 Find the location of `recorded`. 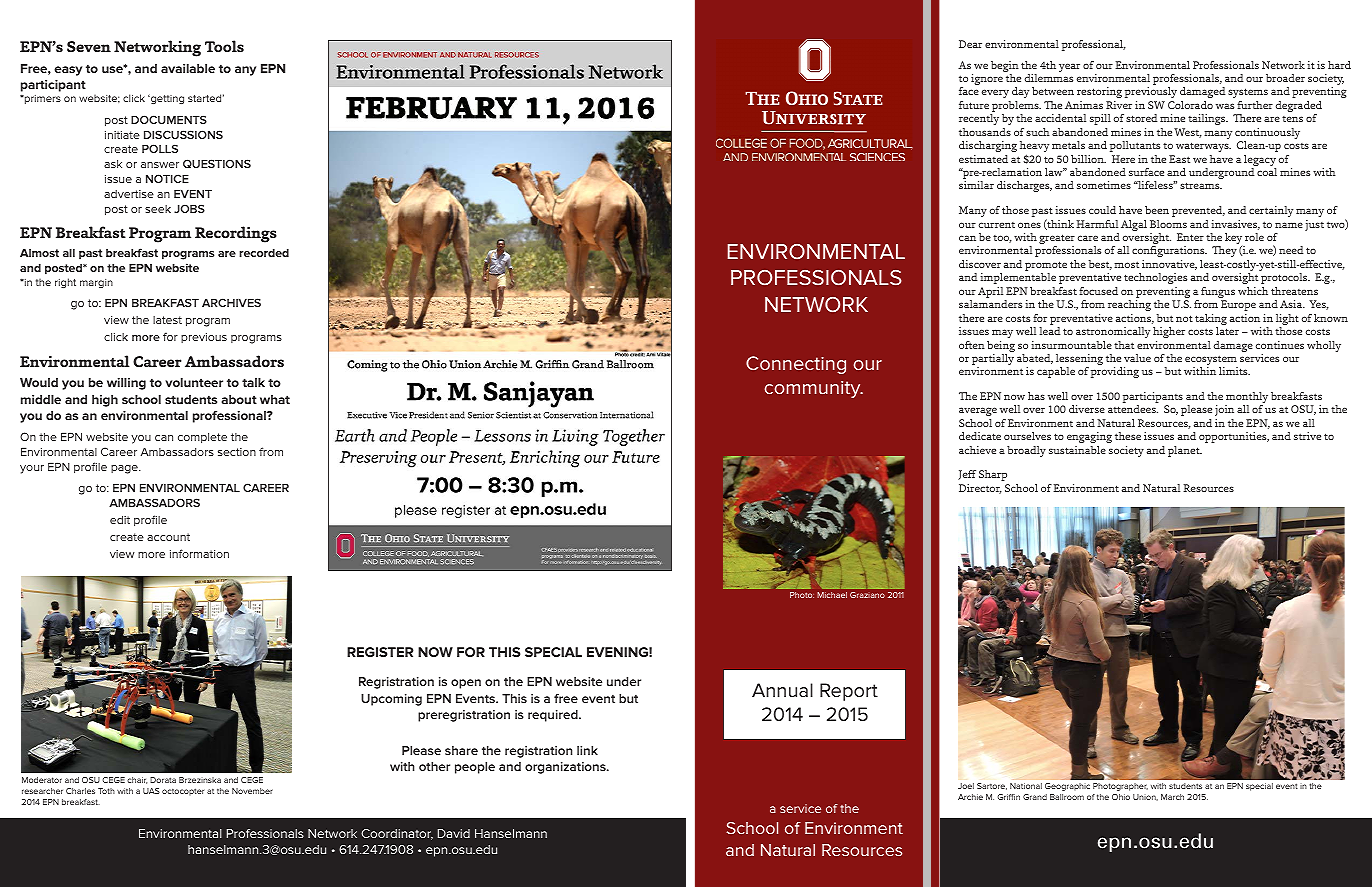

recorded is located at coordinates (264, 253).
